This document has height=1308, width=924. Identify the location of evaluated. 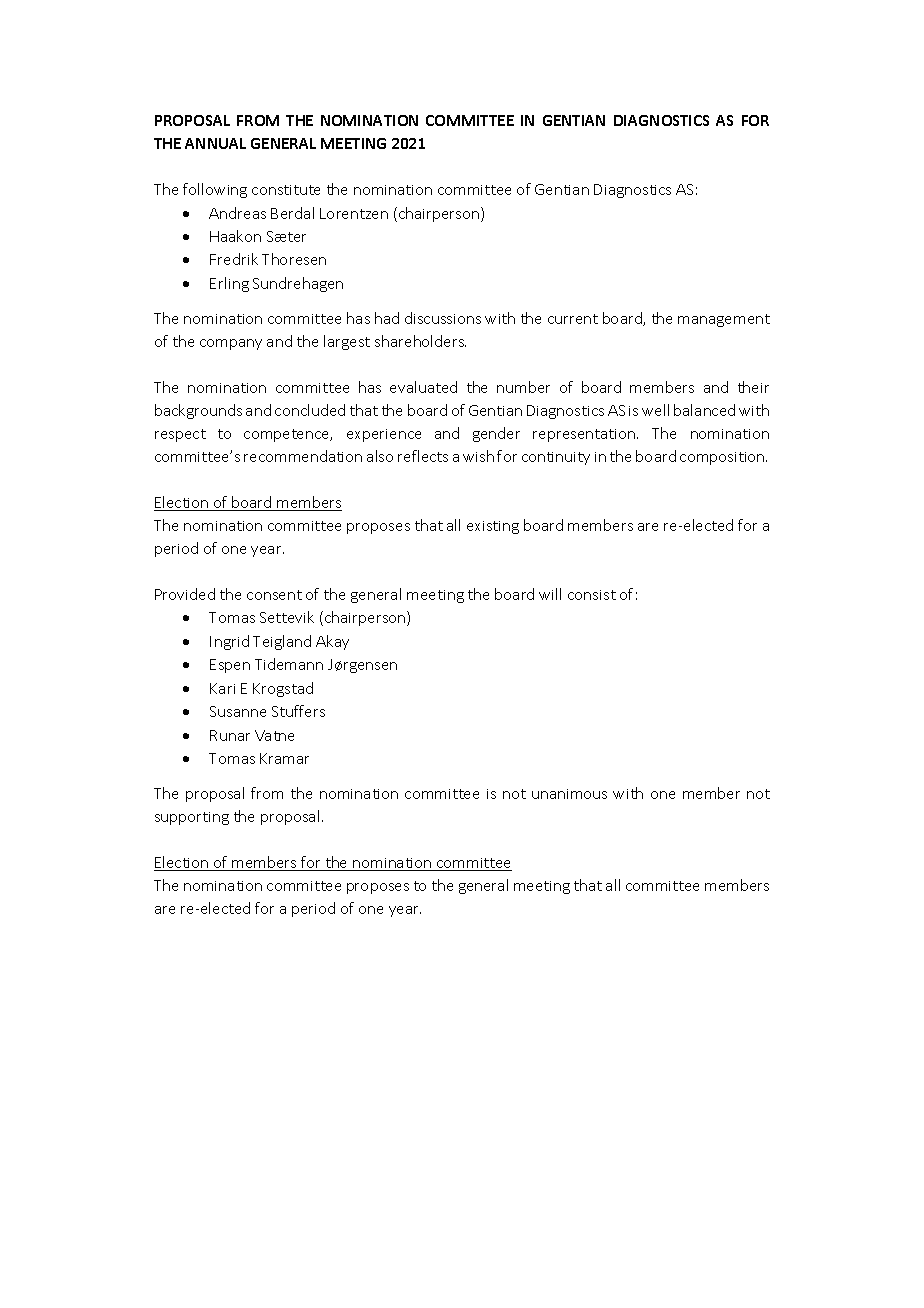
(423, 387).
